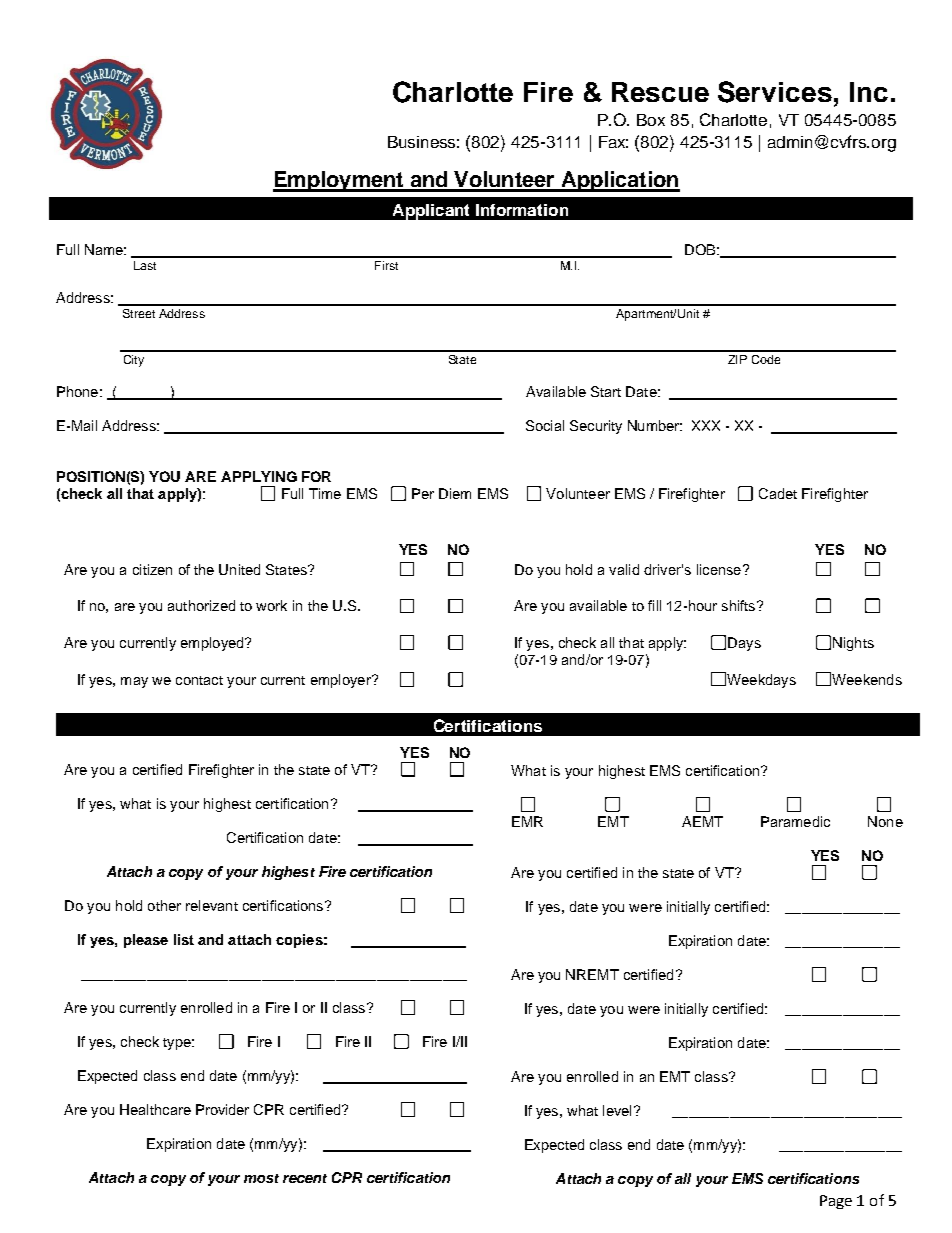 This screenshot has width=952, height=1233. What do you see at coordinates (795, 821) in the screenshot?
I see `Paramedic` at bounding box center [795, 821].
